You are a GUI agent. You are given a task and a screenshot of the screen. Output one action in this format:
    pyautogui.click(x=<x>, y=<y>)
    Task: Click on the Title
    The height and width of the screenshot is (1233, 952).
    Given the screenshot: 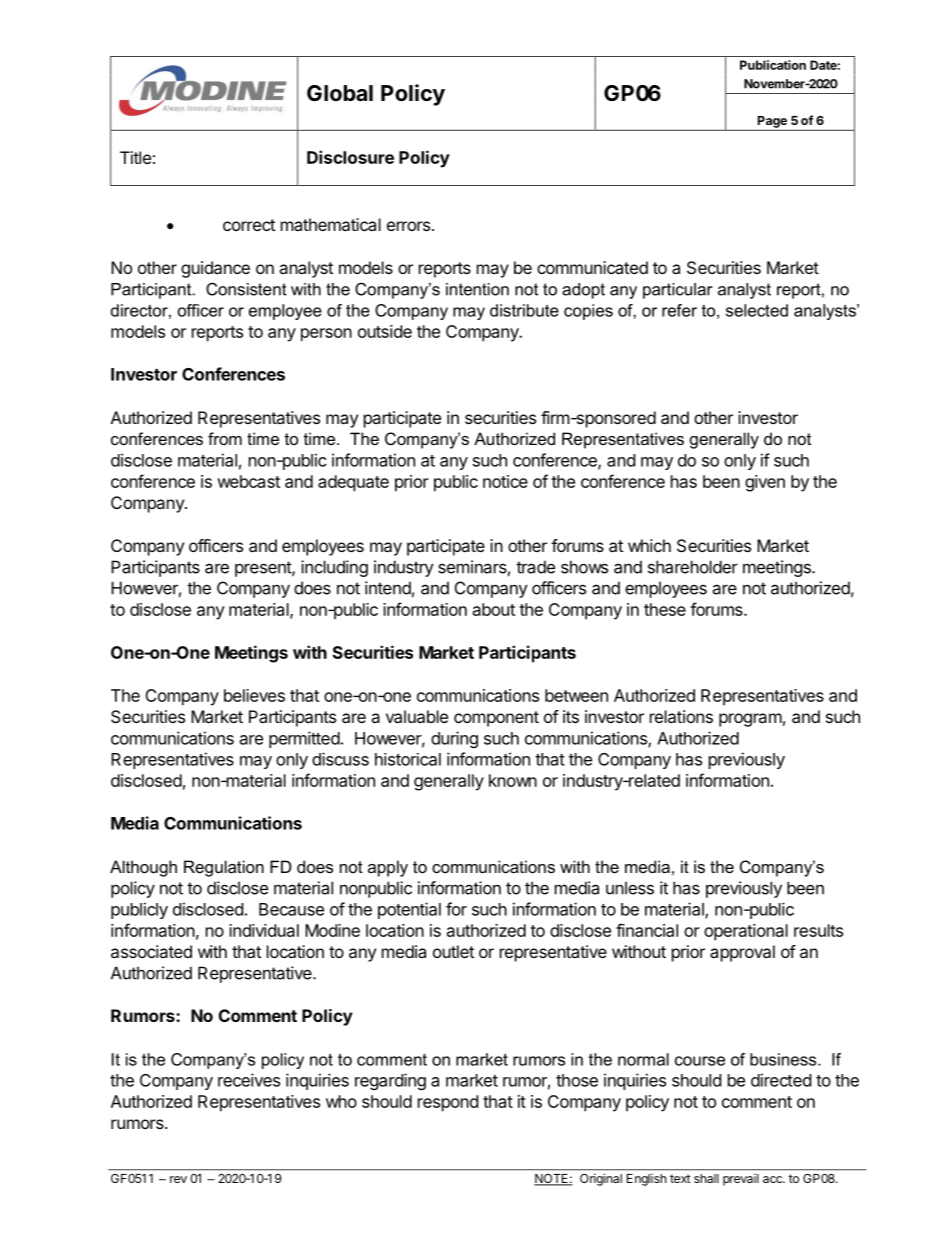 What is the action you would take?
    pyautogui.click(x=135, y=157)
